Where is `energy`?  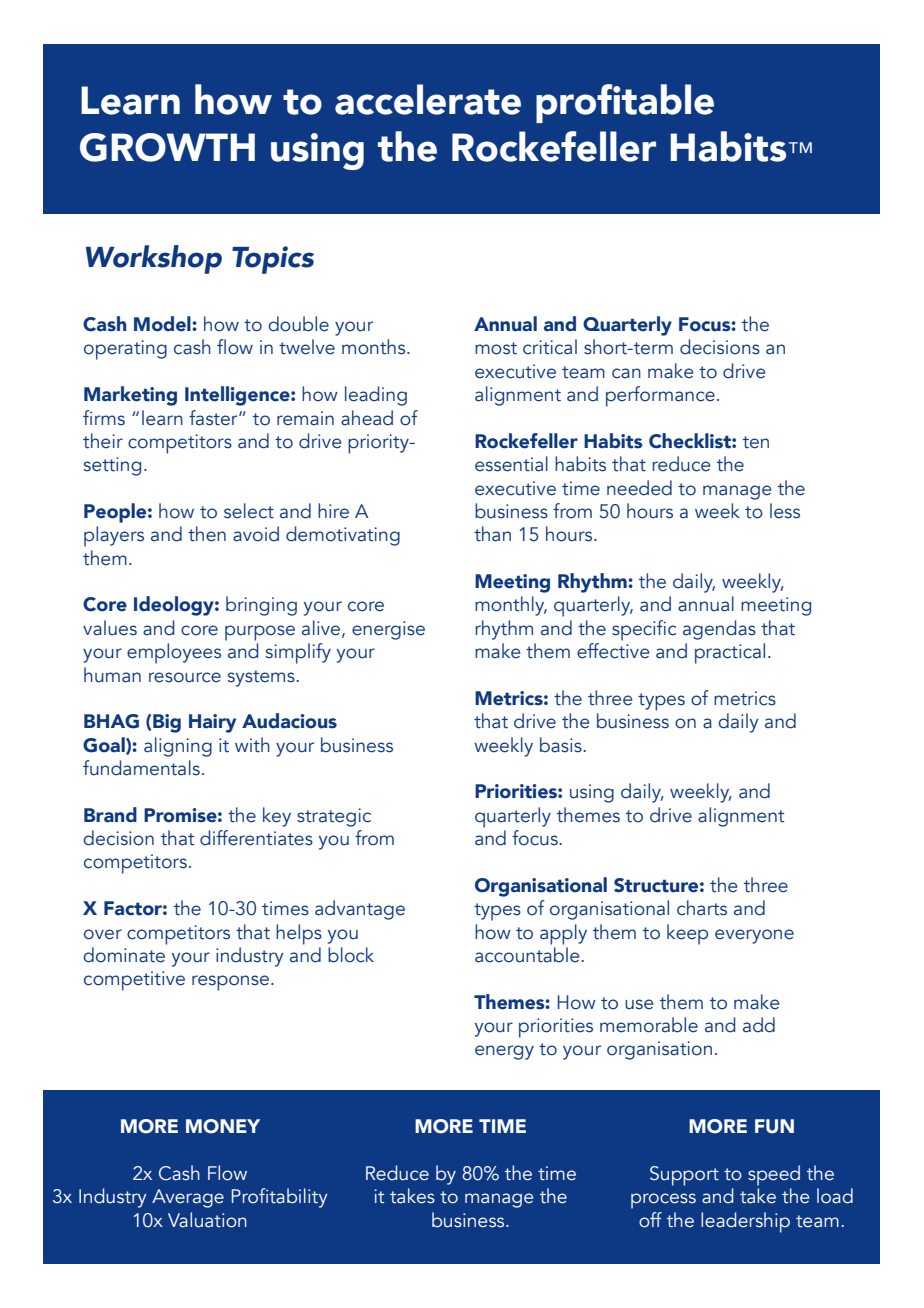
energy is located at coordinates (504, 1052).
